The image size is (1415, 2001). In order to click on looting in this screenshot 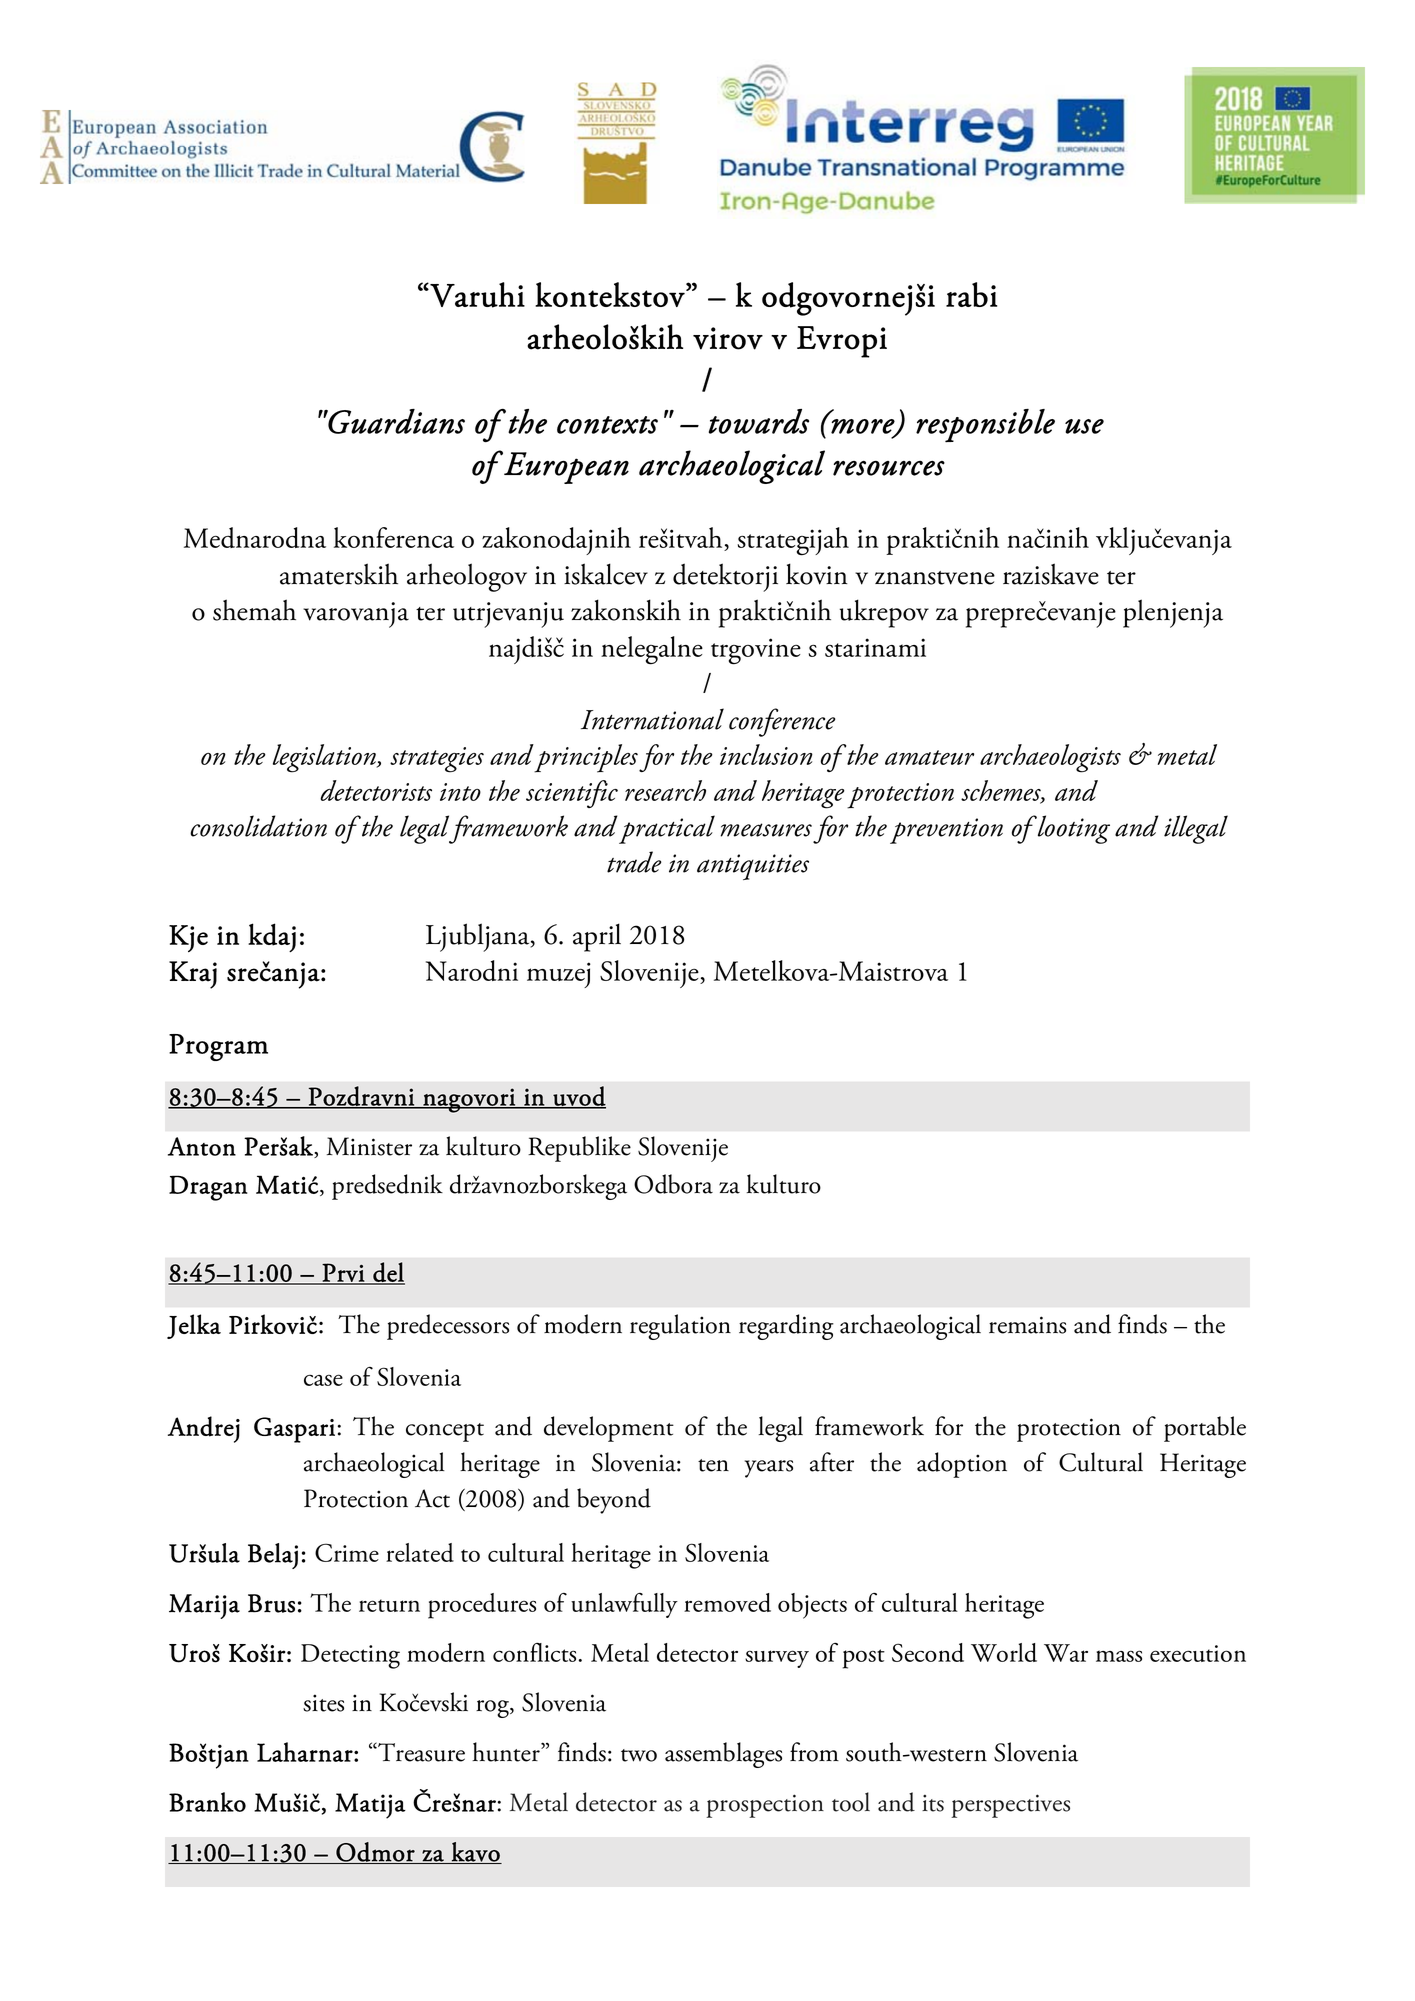, I will do `click(1073, 829)`.
